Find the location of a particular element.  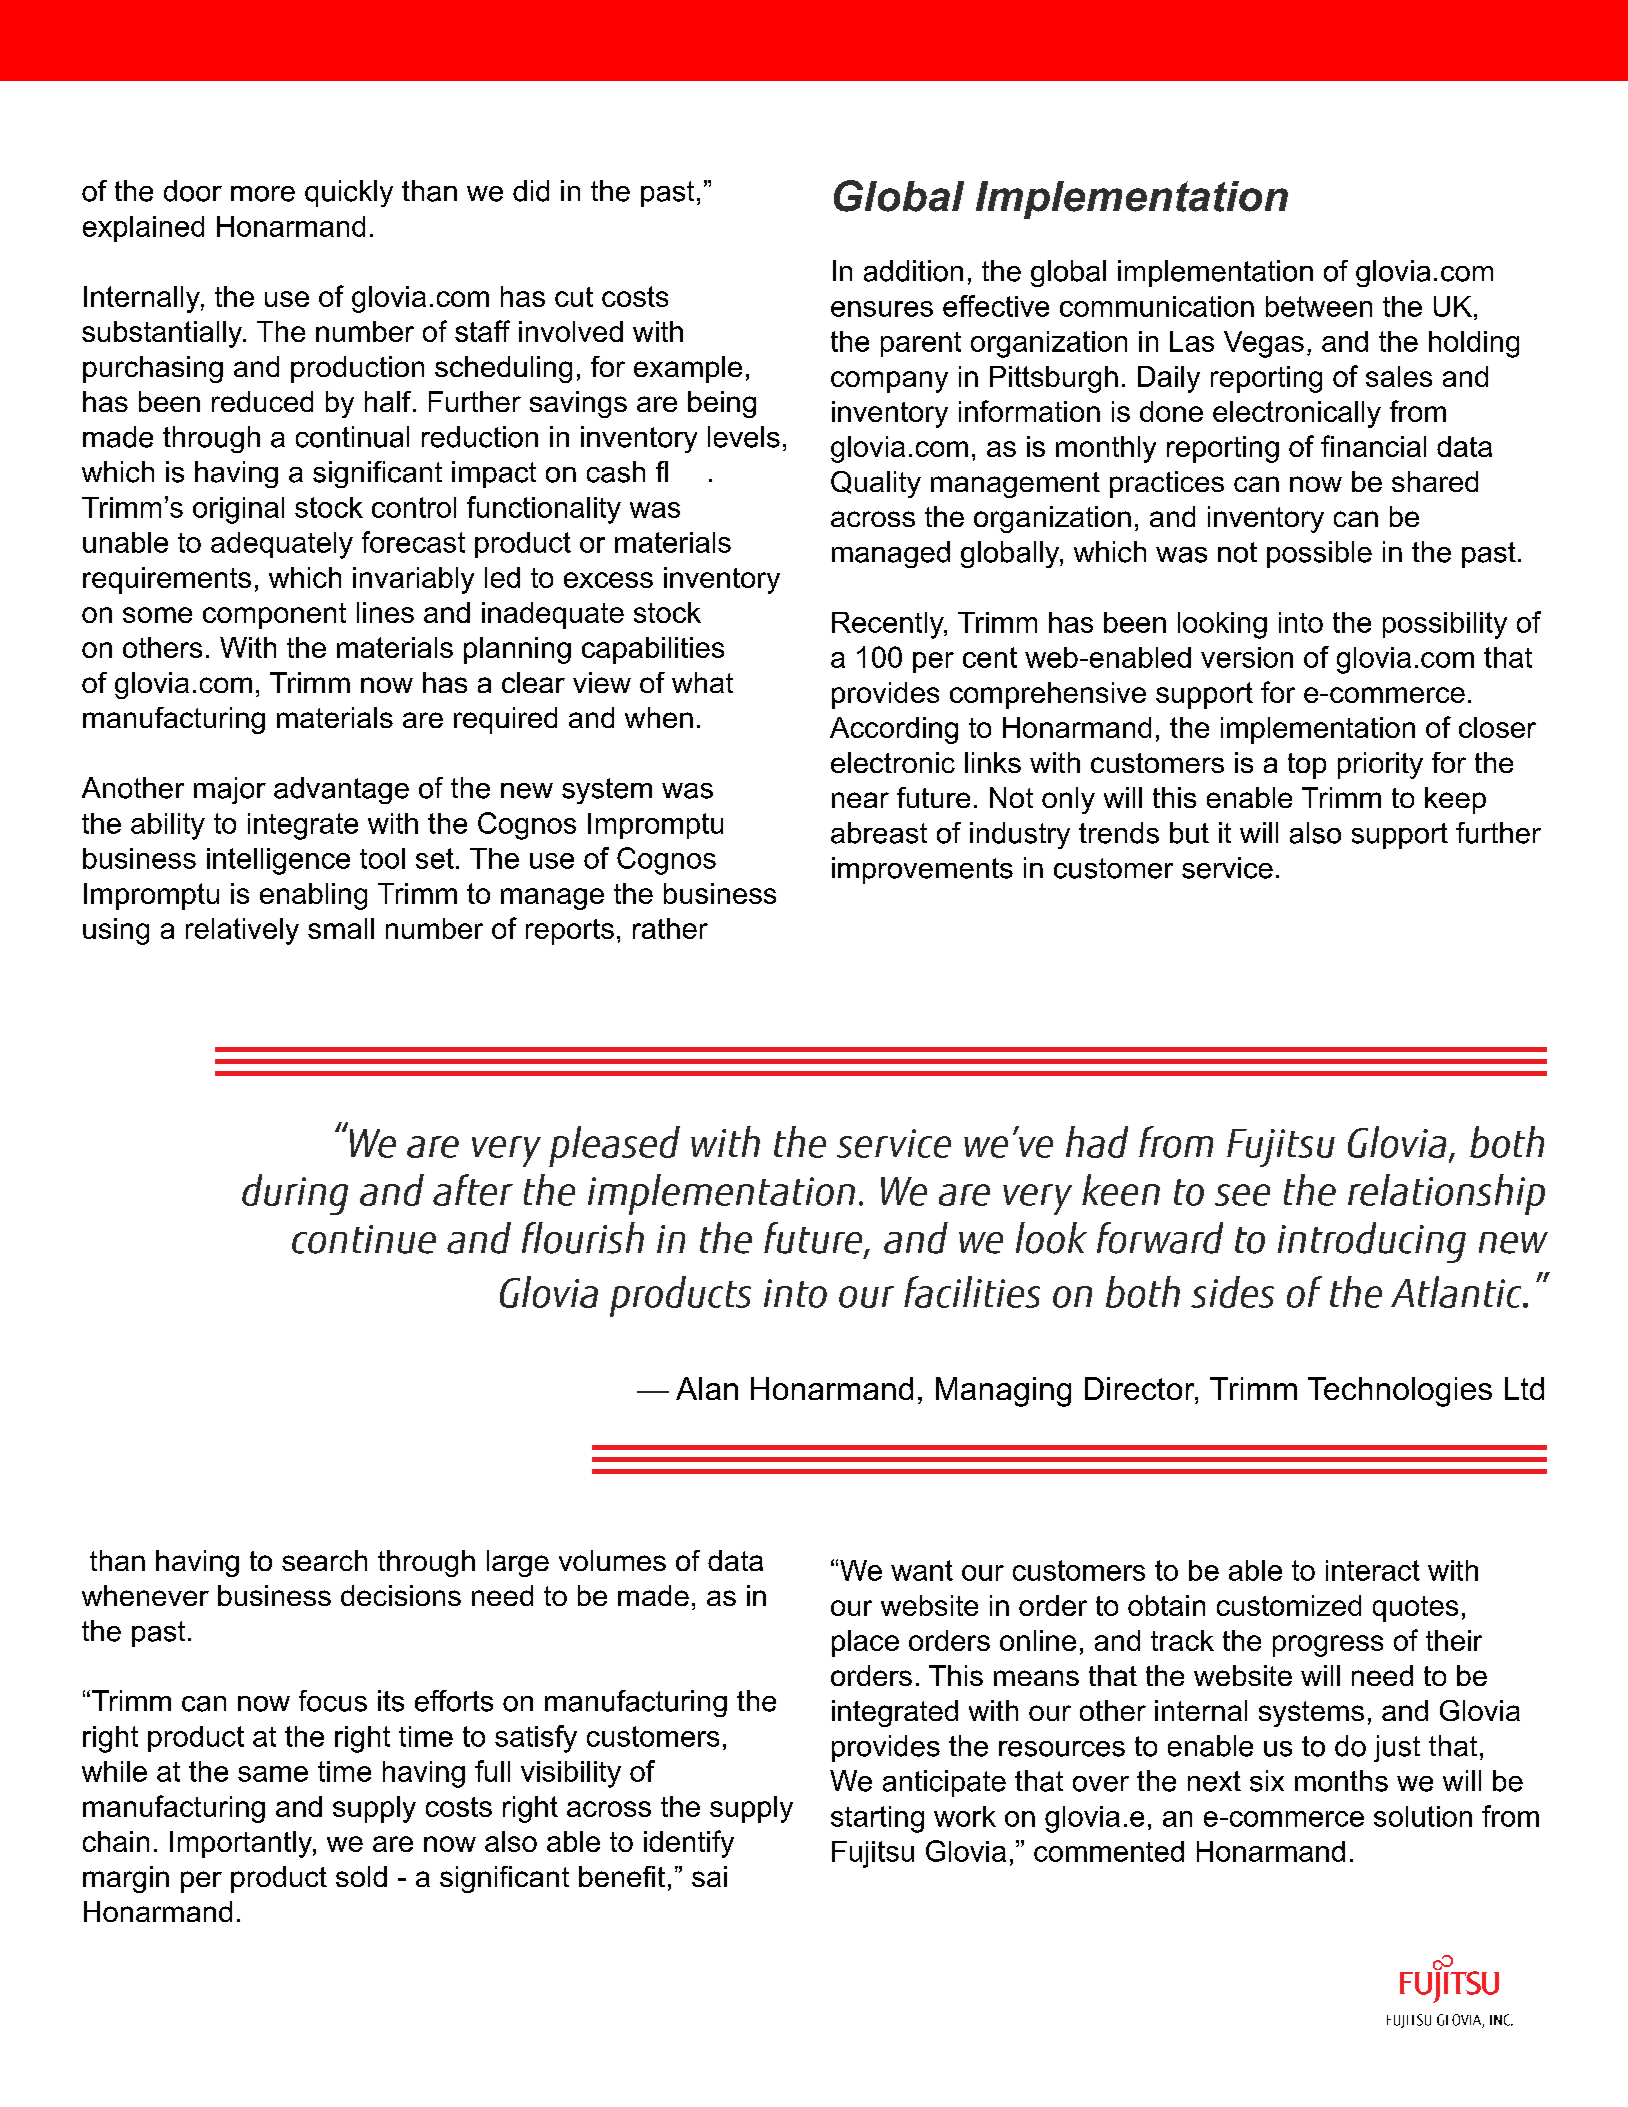

component is located at coordinates (274, 616).
